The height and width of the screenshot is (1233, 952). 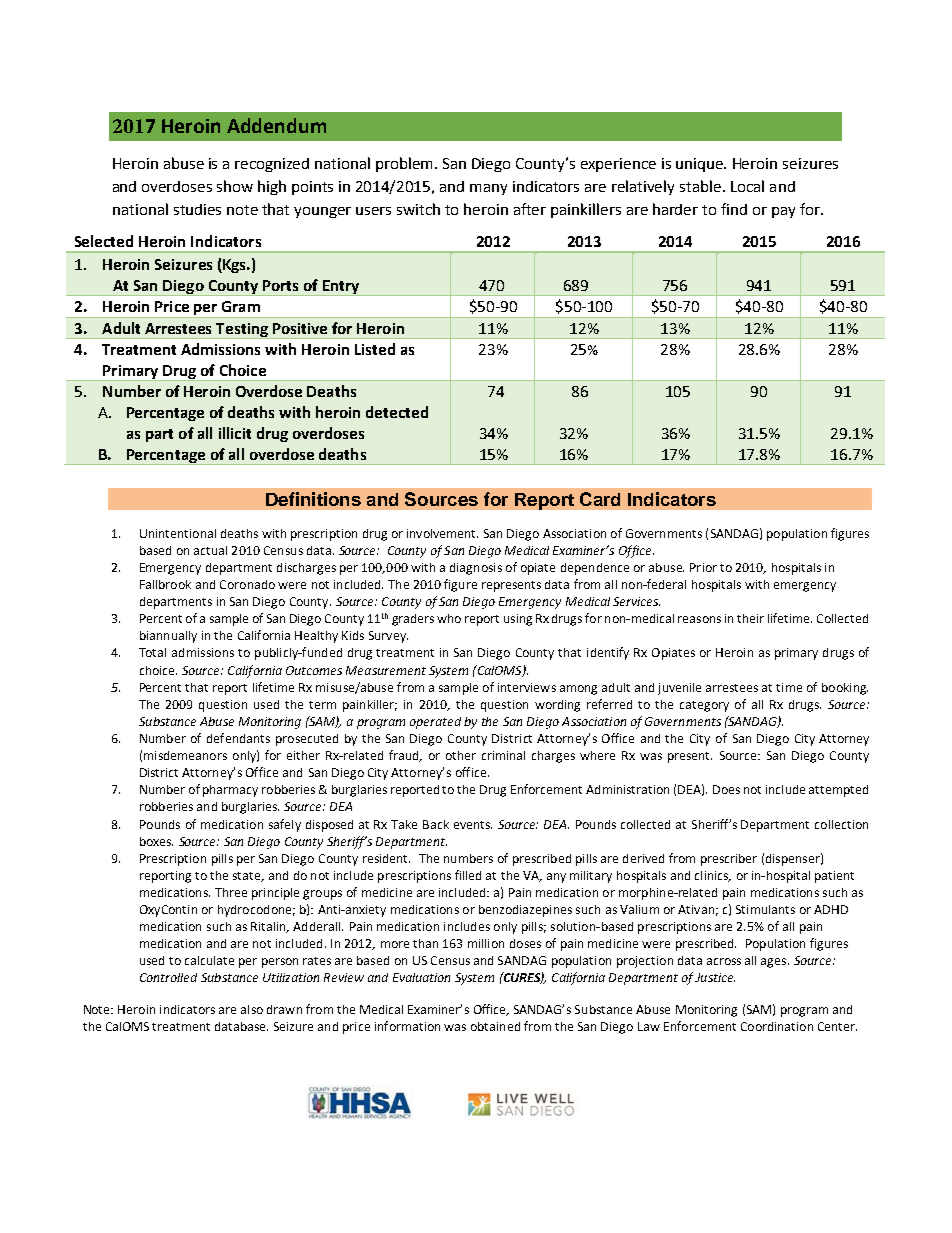 What do you see at coordinates (476, 569) in the screenshot?
I see `diagnosis` at bounding box center [476, 569].
